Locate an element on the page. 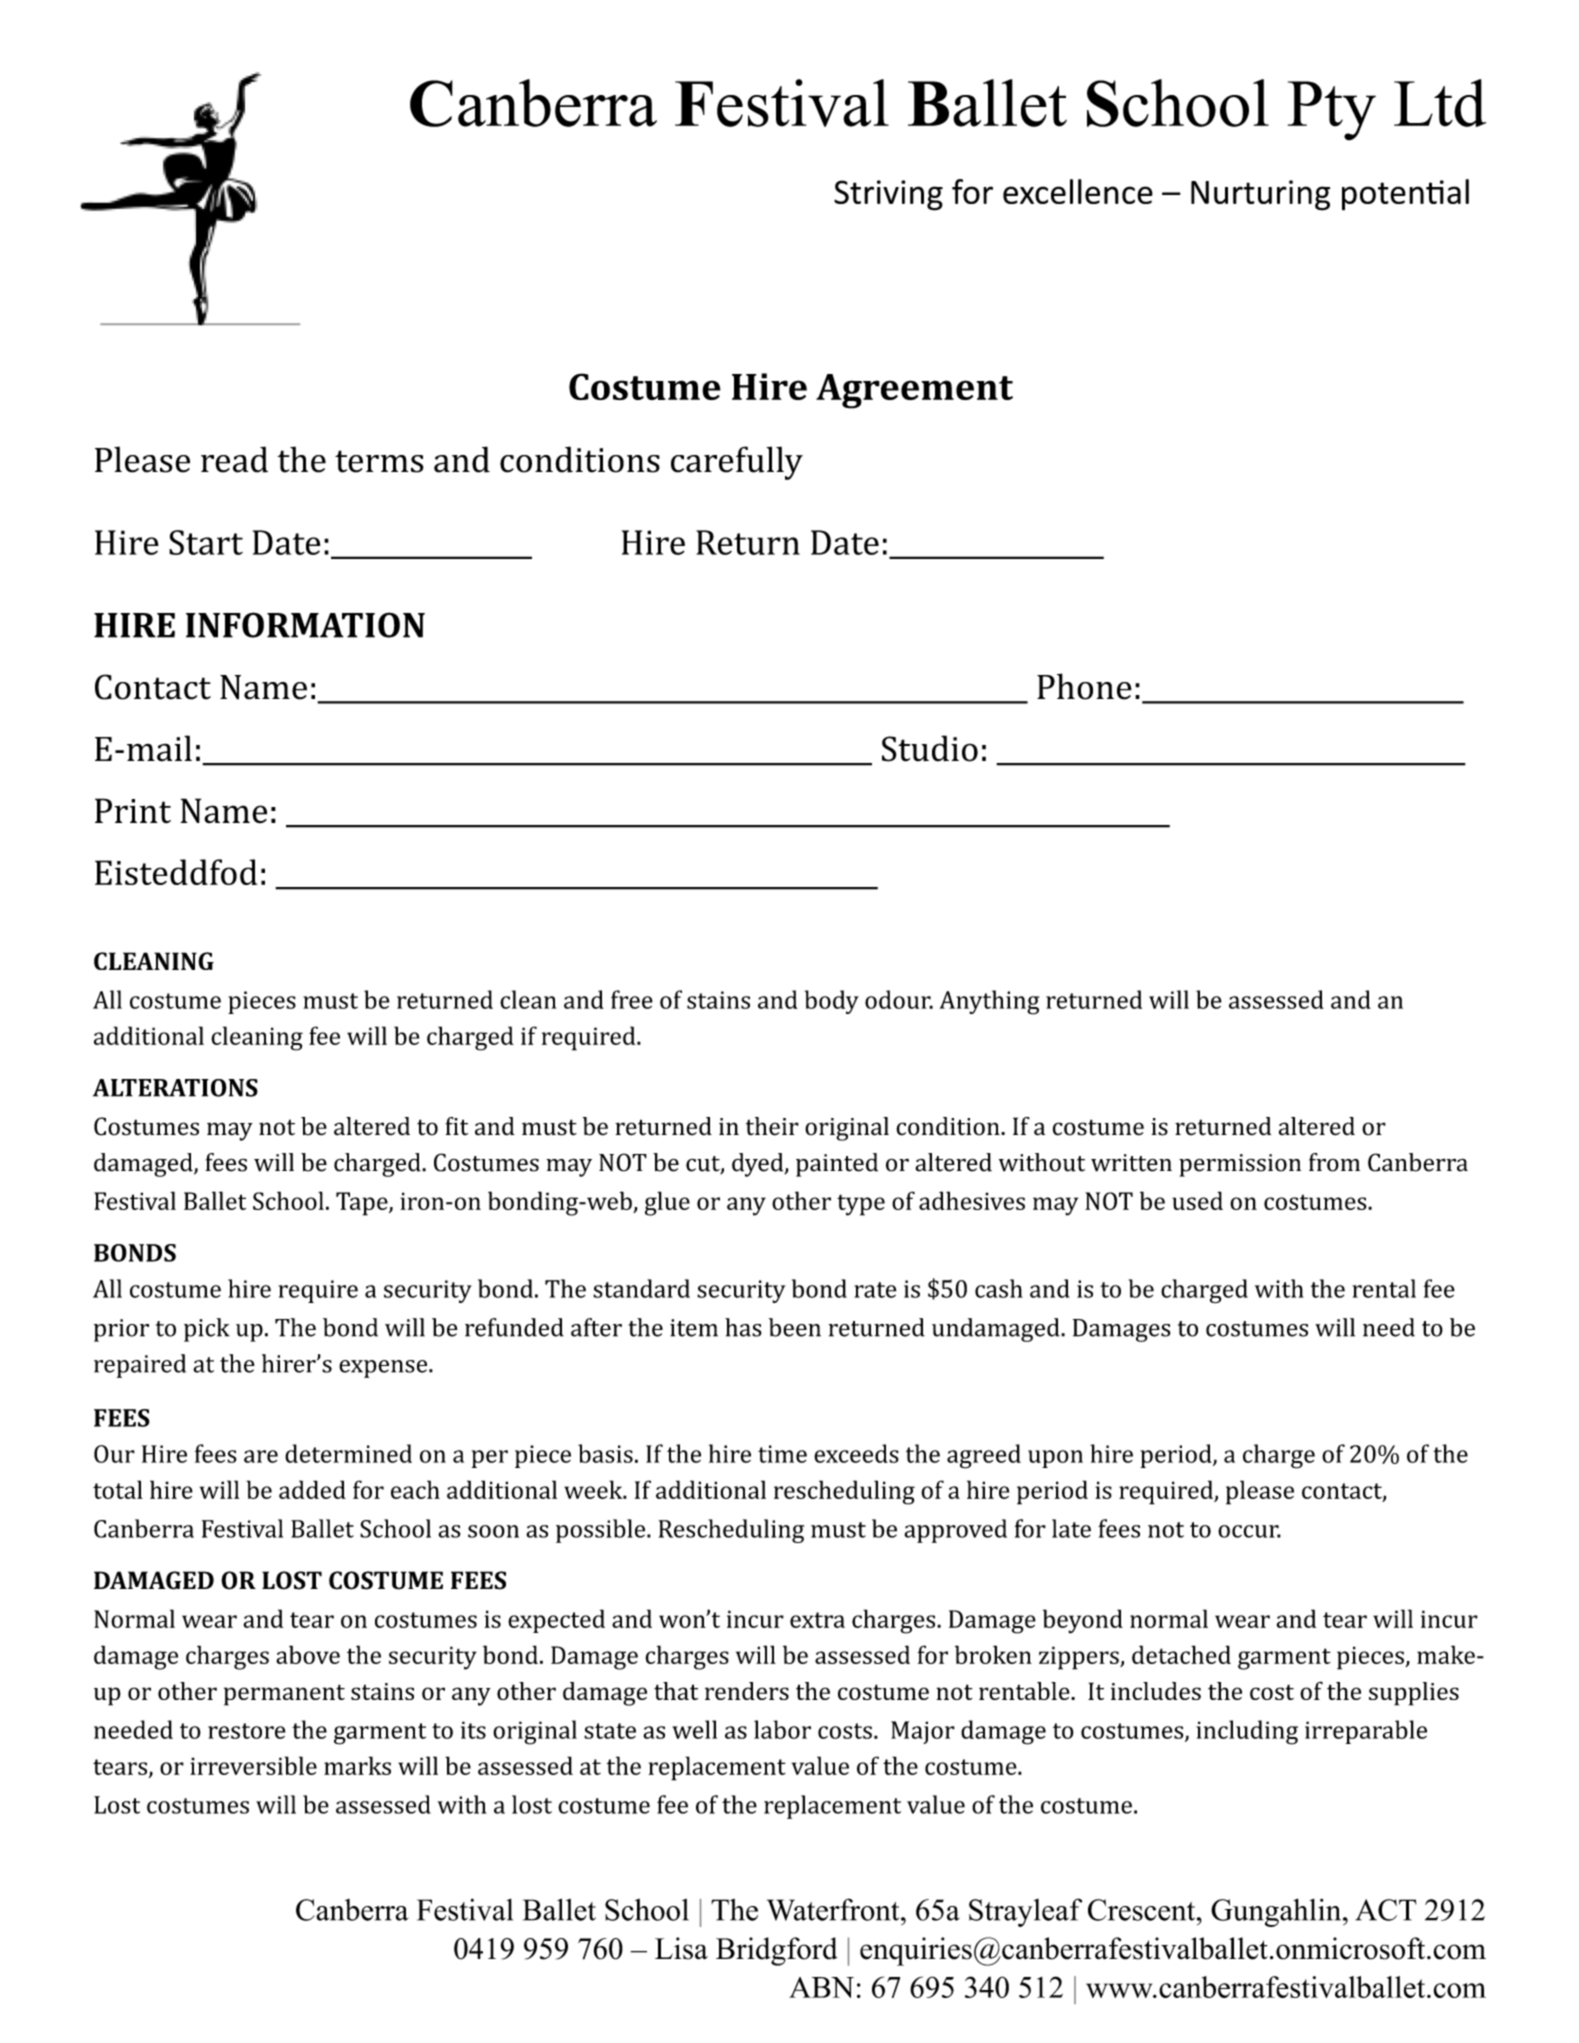 The width and height of the page is (1579, 2043). Anything is located at coordinates (989, 1002).
